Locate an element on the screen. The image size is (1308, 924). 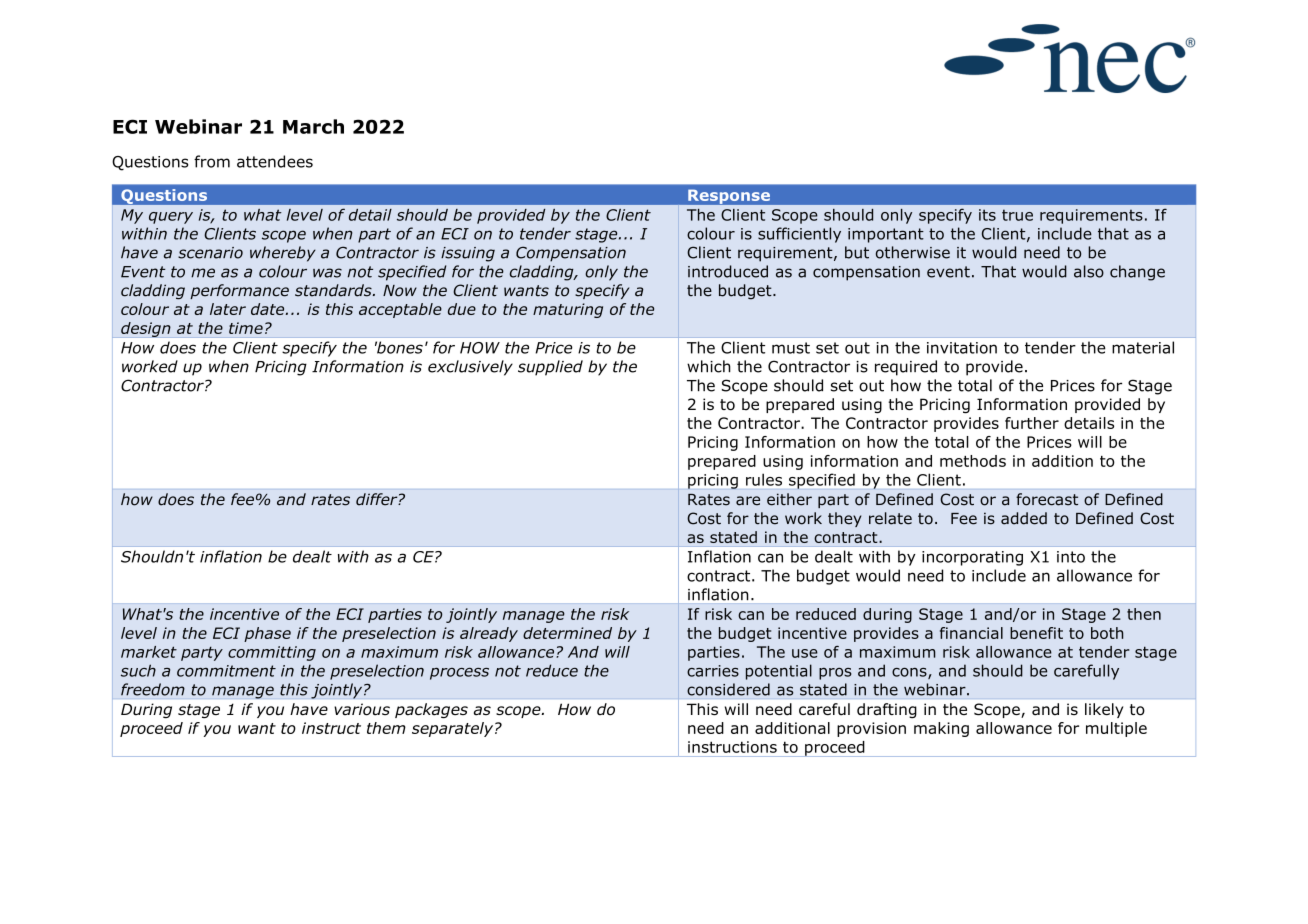
introduced is located at coordinates (728, 271).
